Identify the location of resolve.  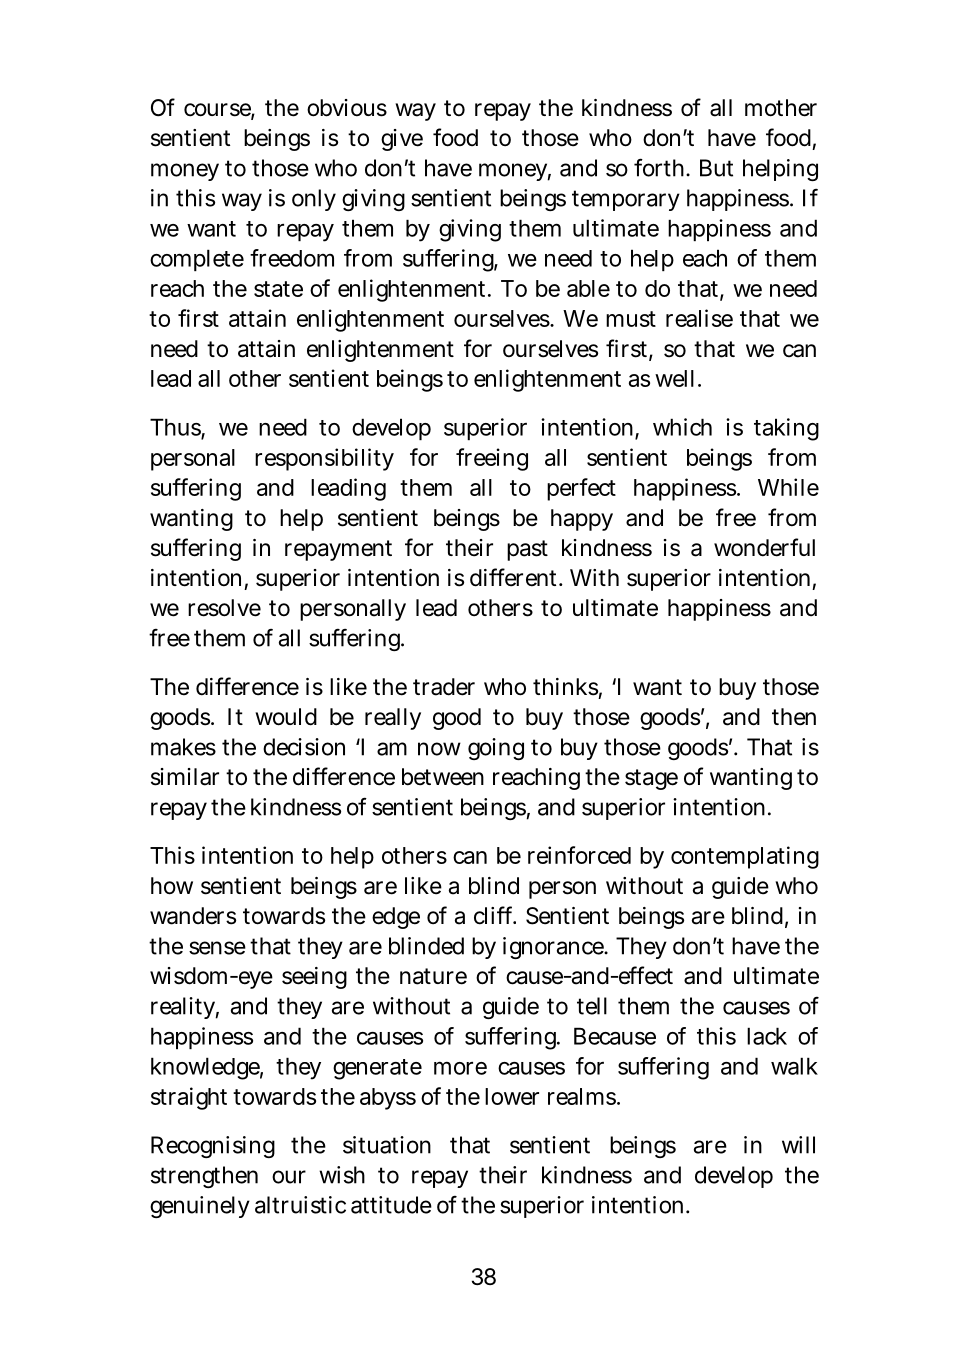
(224, 608).
